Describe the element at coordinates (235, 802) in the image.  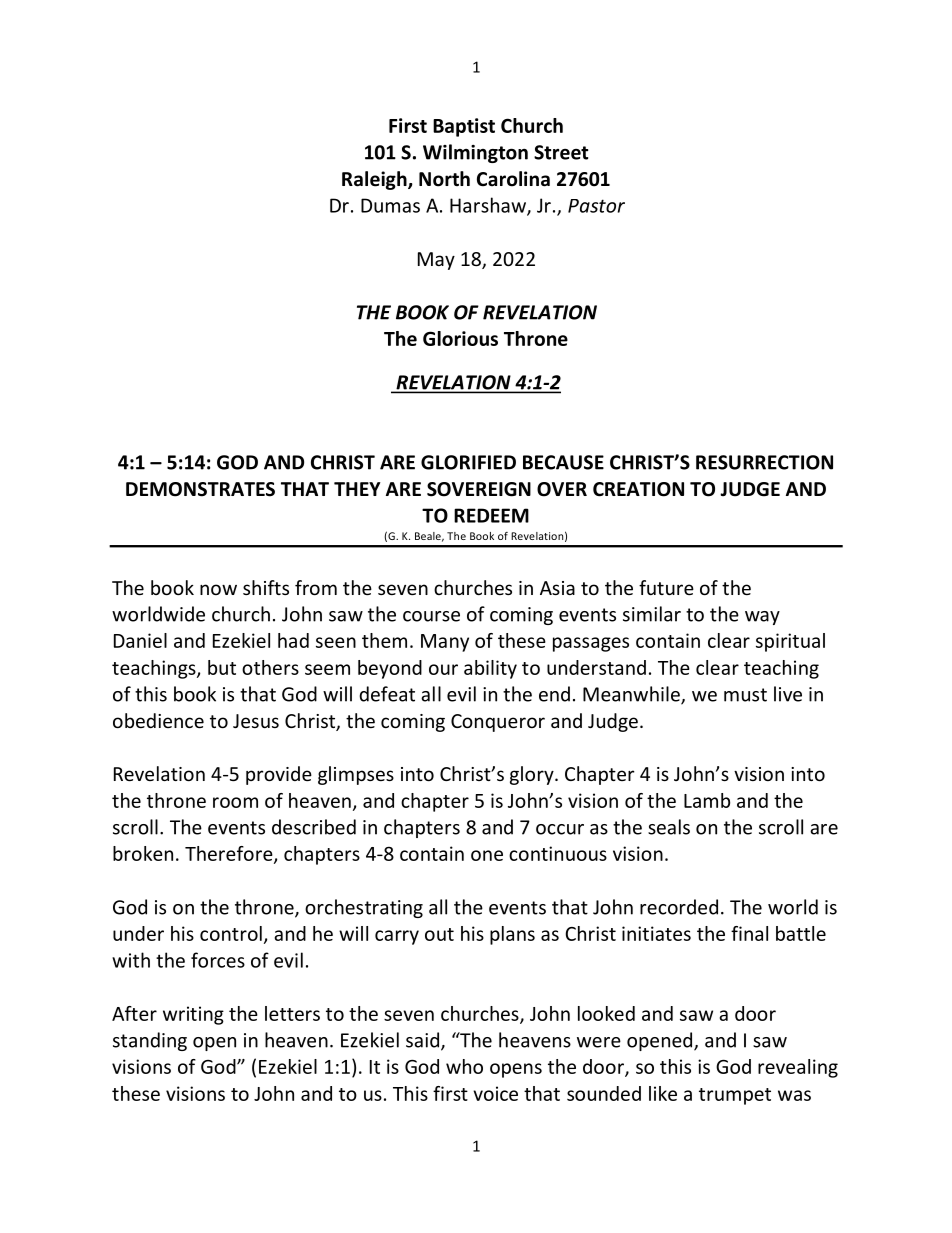
I see `room` at that location.
